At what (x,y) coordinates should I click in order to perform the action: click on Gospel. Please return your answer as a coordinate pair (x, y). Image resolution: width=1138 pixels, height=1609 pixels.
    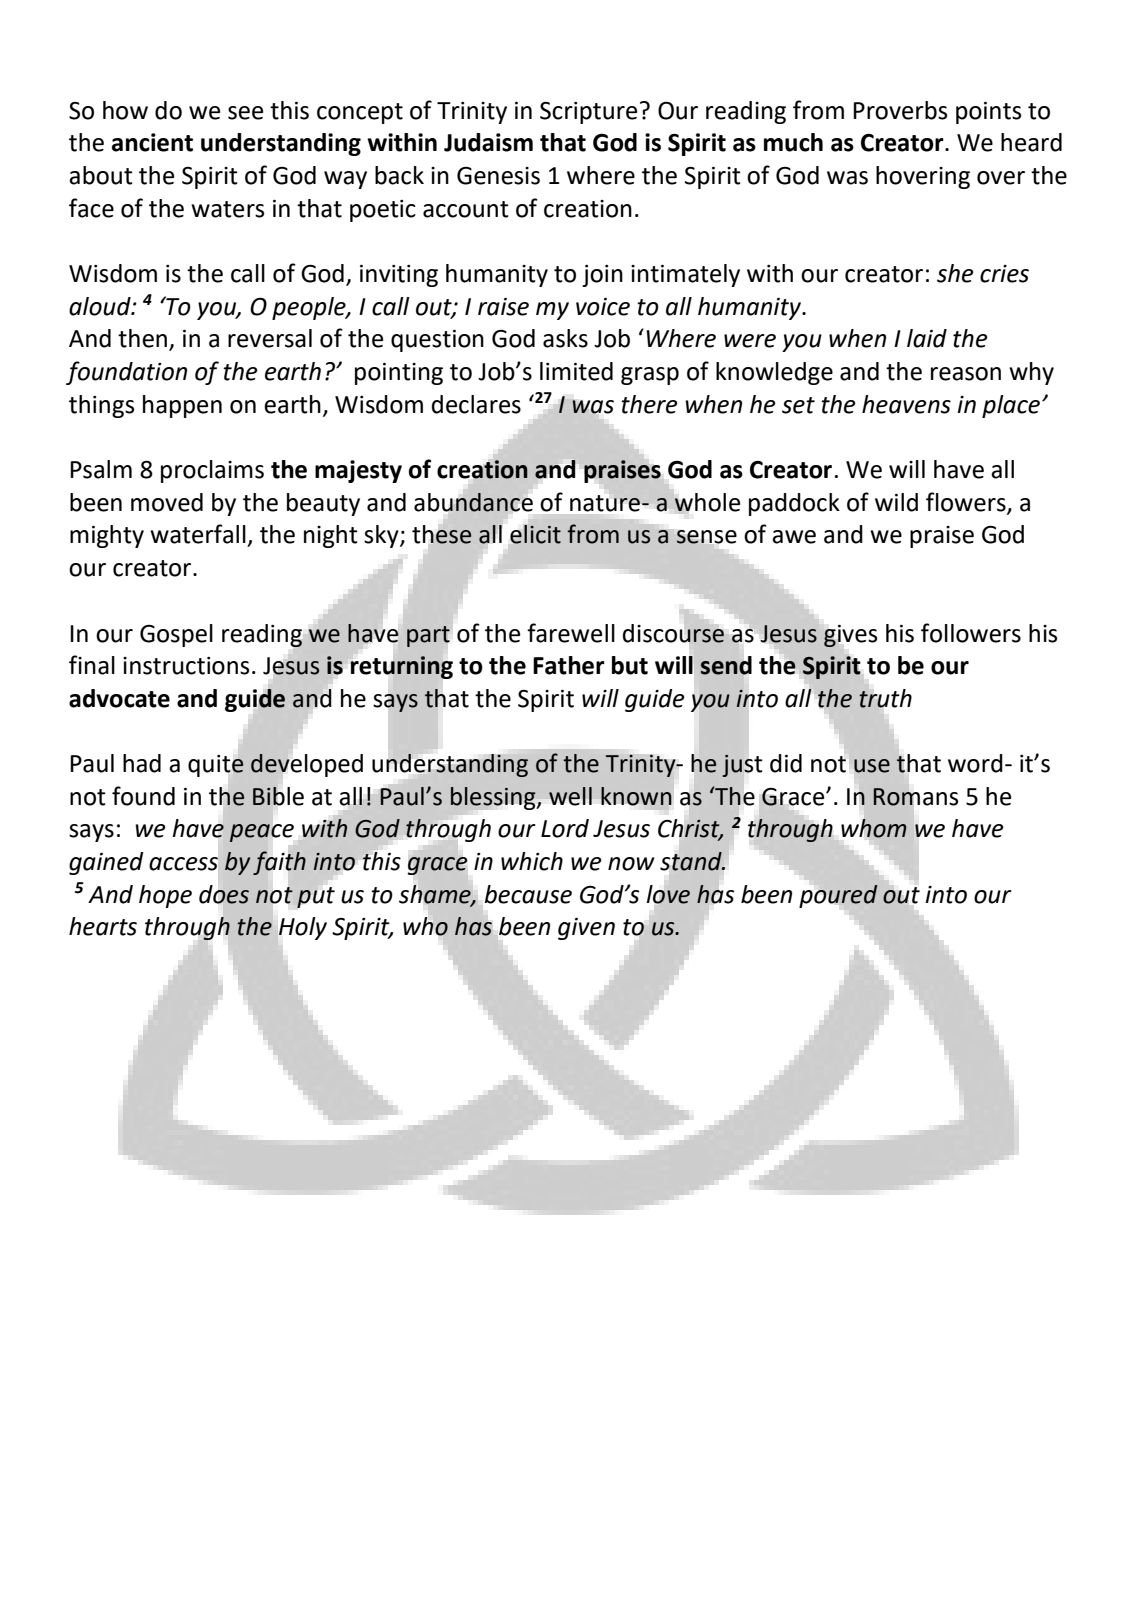
    Looking at the image, I should click on (176, 635).
